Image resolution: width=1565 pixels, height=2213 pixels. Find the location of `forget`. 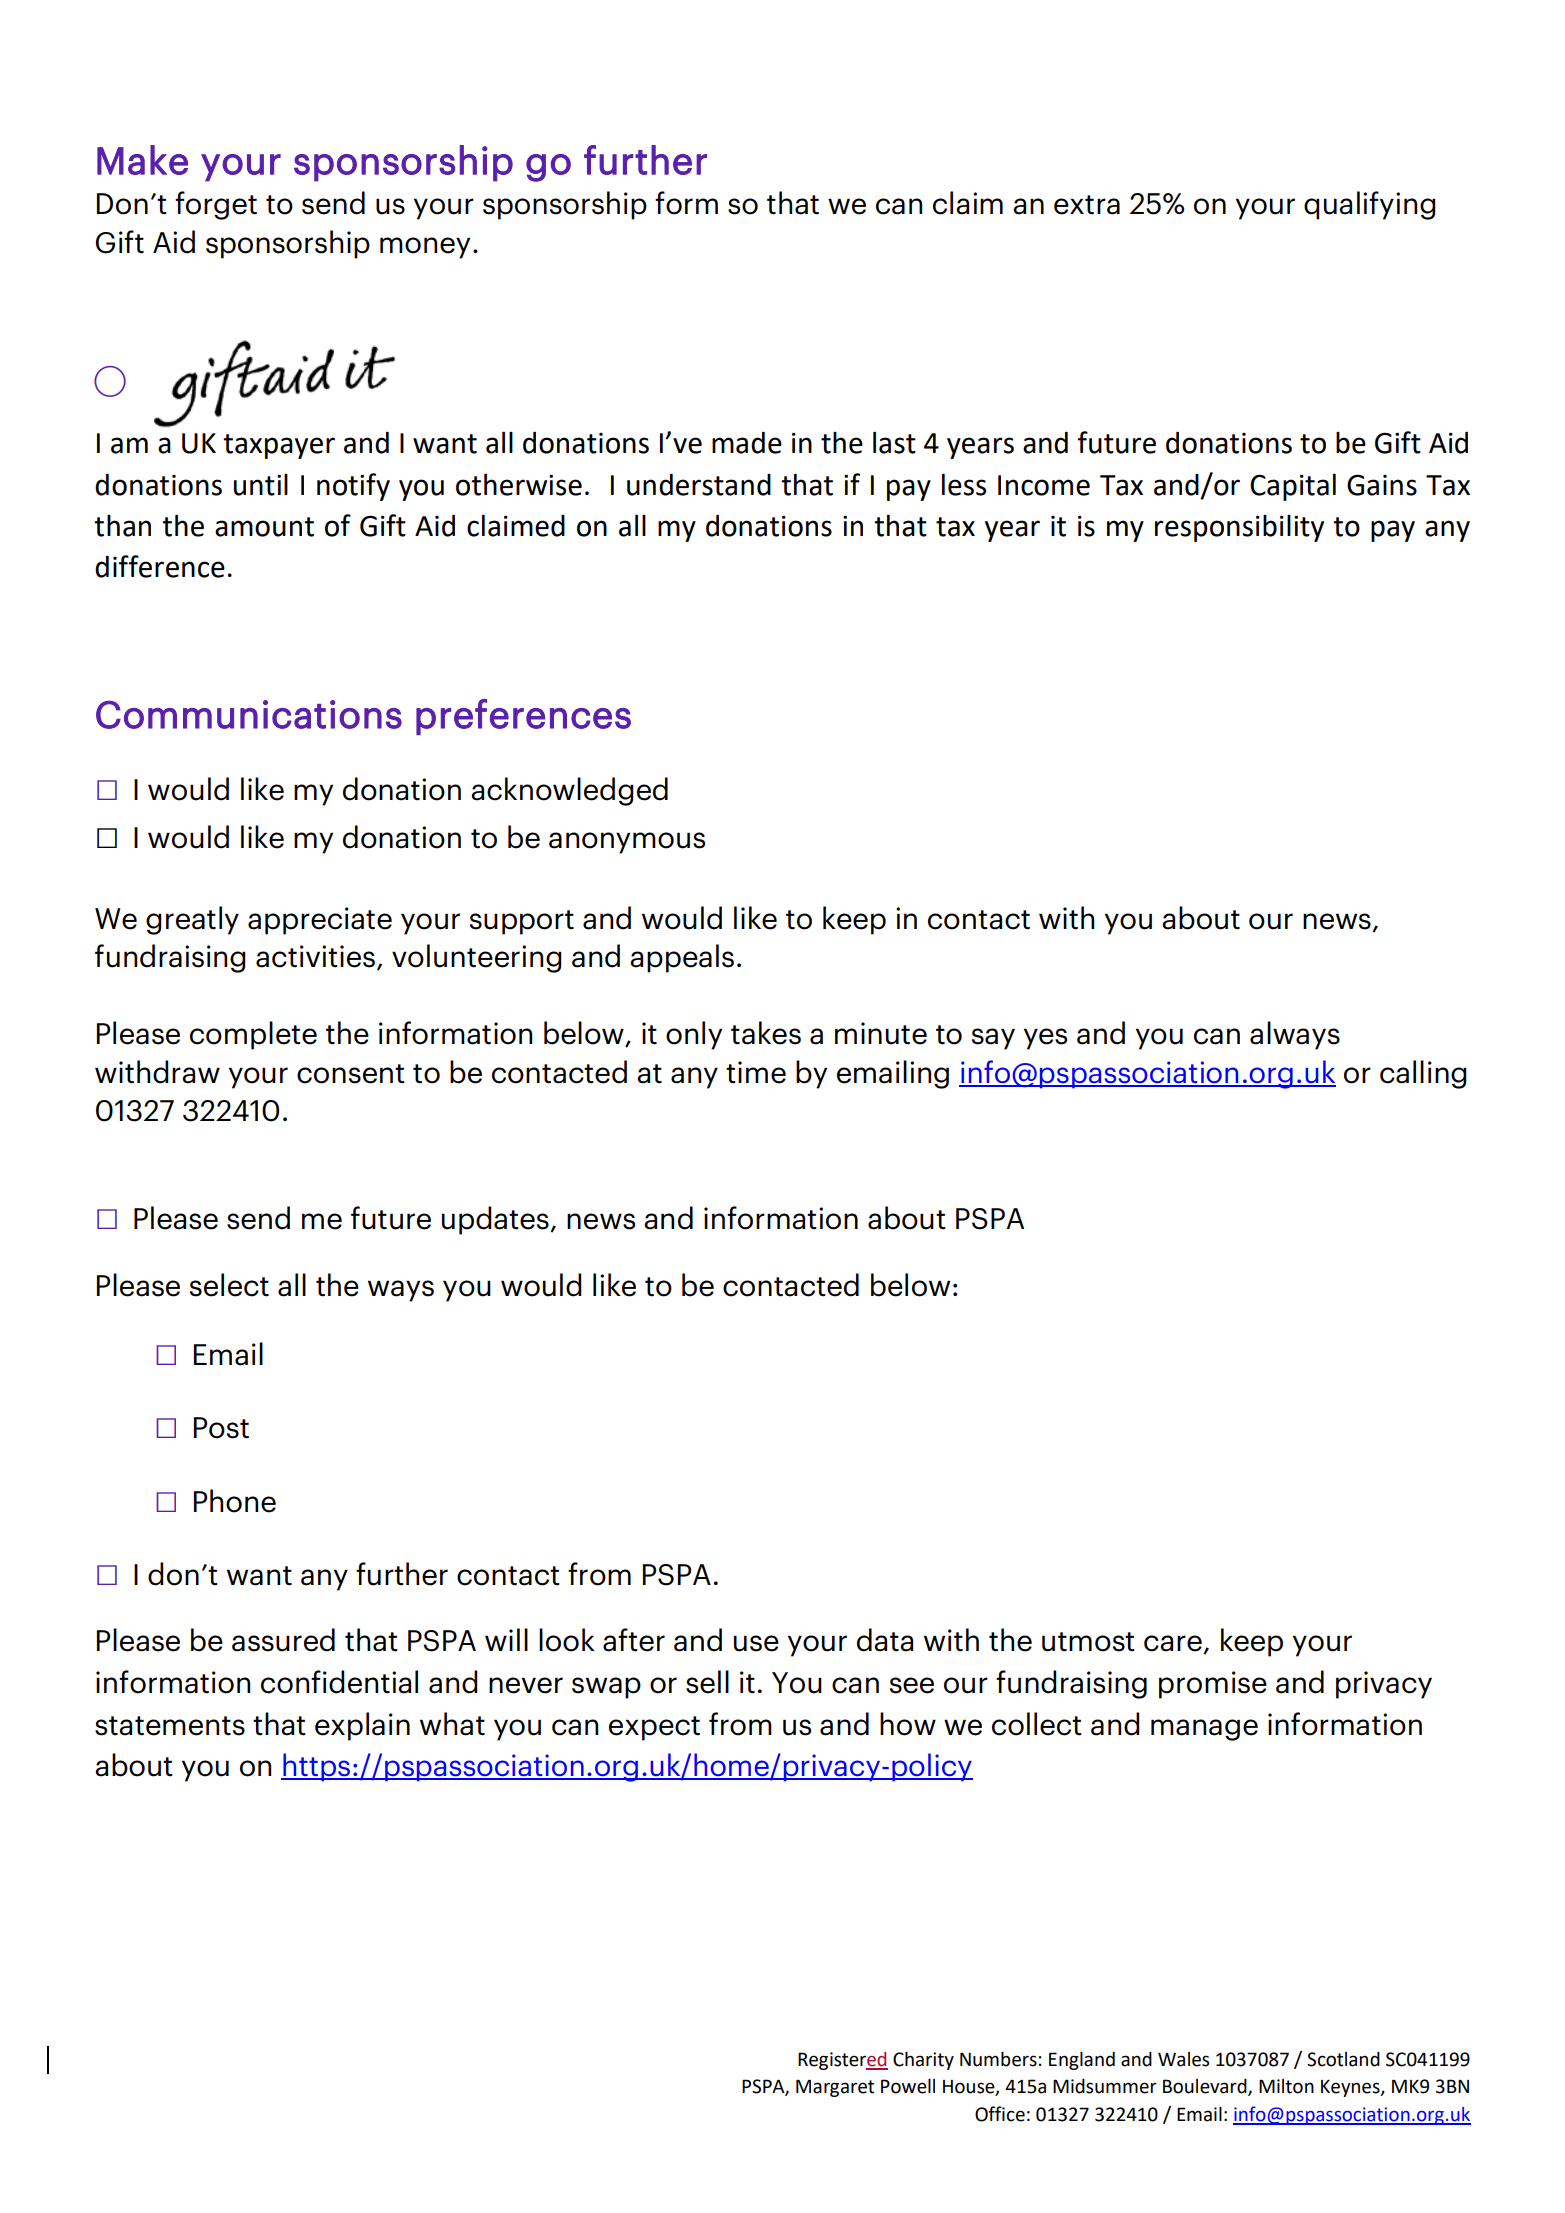

forget is located at coordinates (216, 205).
